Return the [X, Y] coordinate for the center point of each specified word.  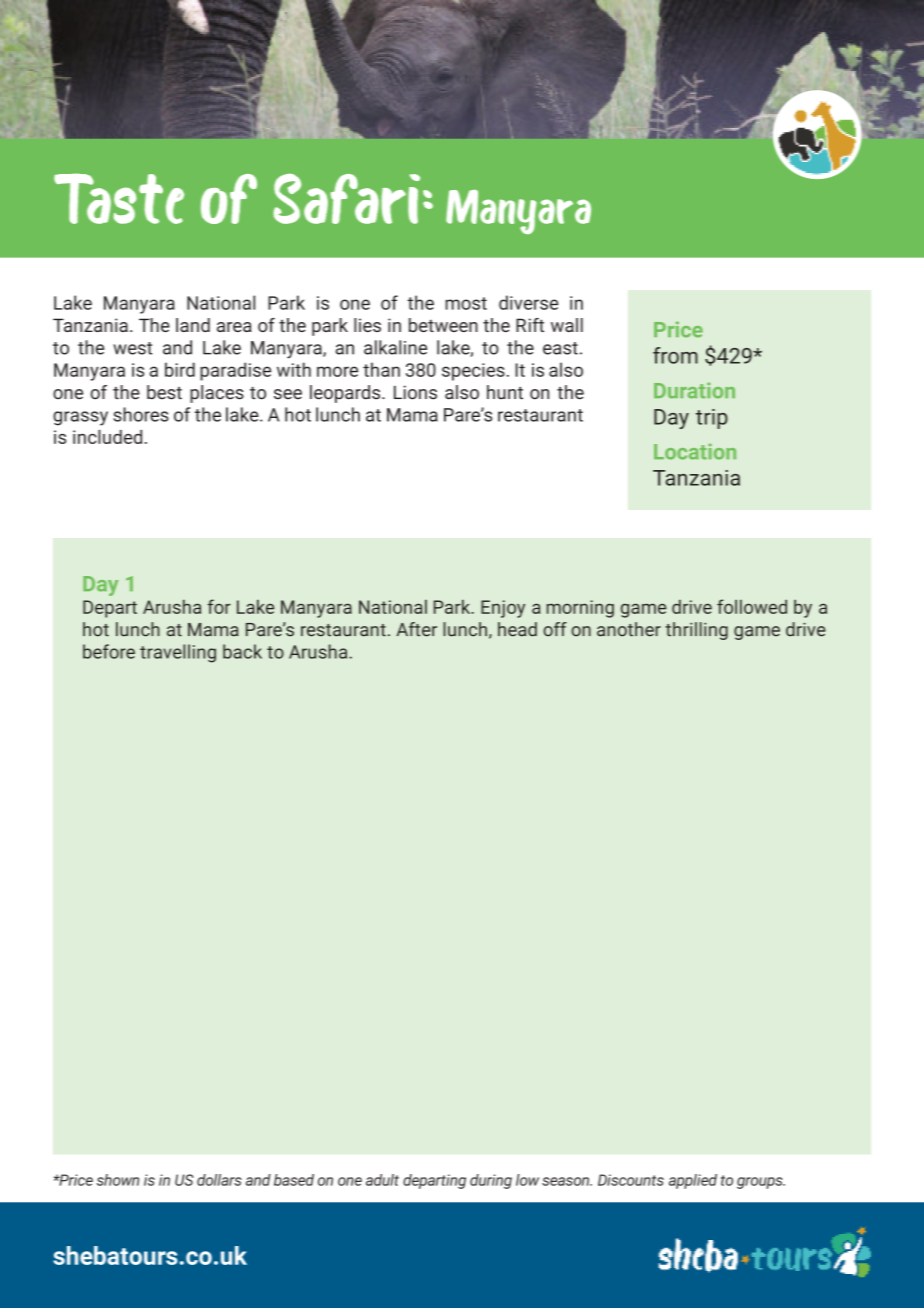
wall [567, 325]
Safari [346, 199]
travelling [178, 653]
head [517, 629]
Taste [119, 198]
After [416, 629]
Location [695, 451]
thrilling [696, 631]
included [107, 437]
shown [118, 1180]
